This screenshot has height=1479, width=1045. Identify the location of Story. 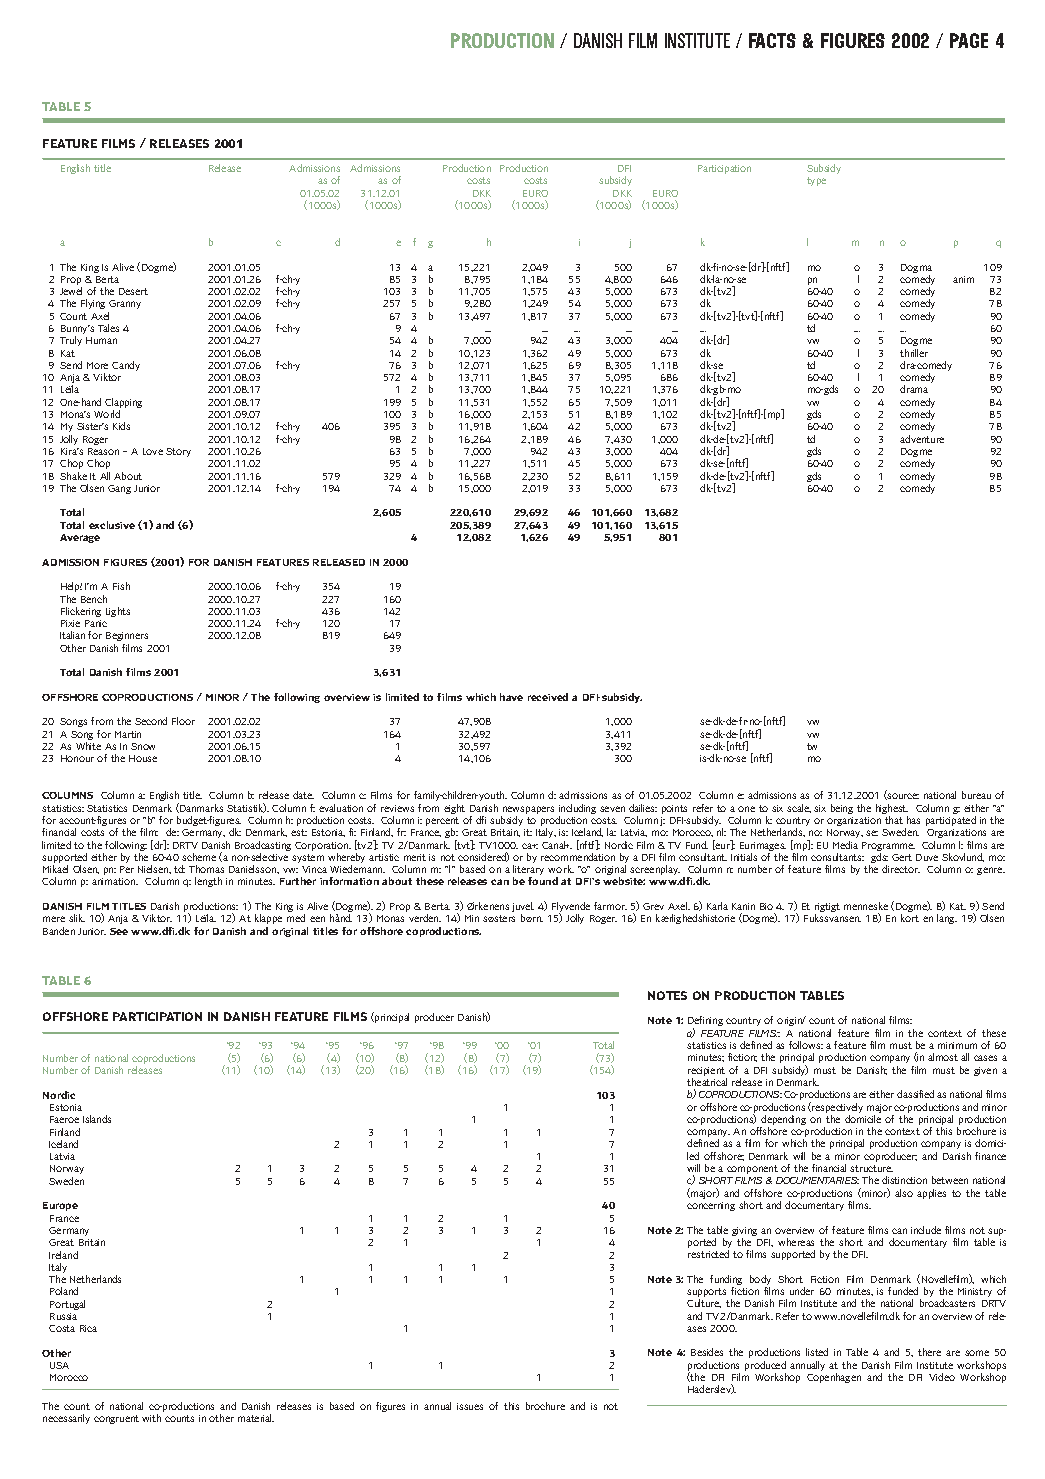
(178, 452).
